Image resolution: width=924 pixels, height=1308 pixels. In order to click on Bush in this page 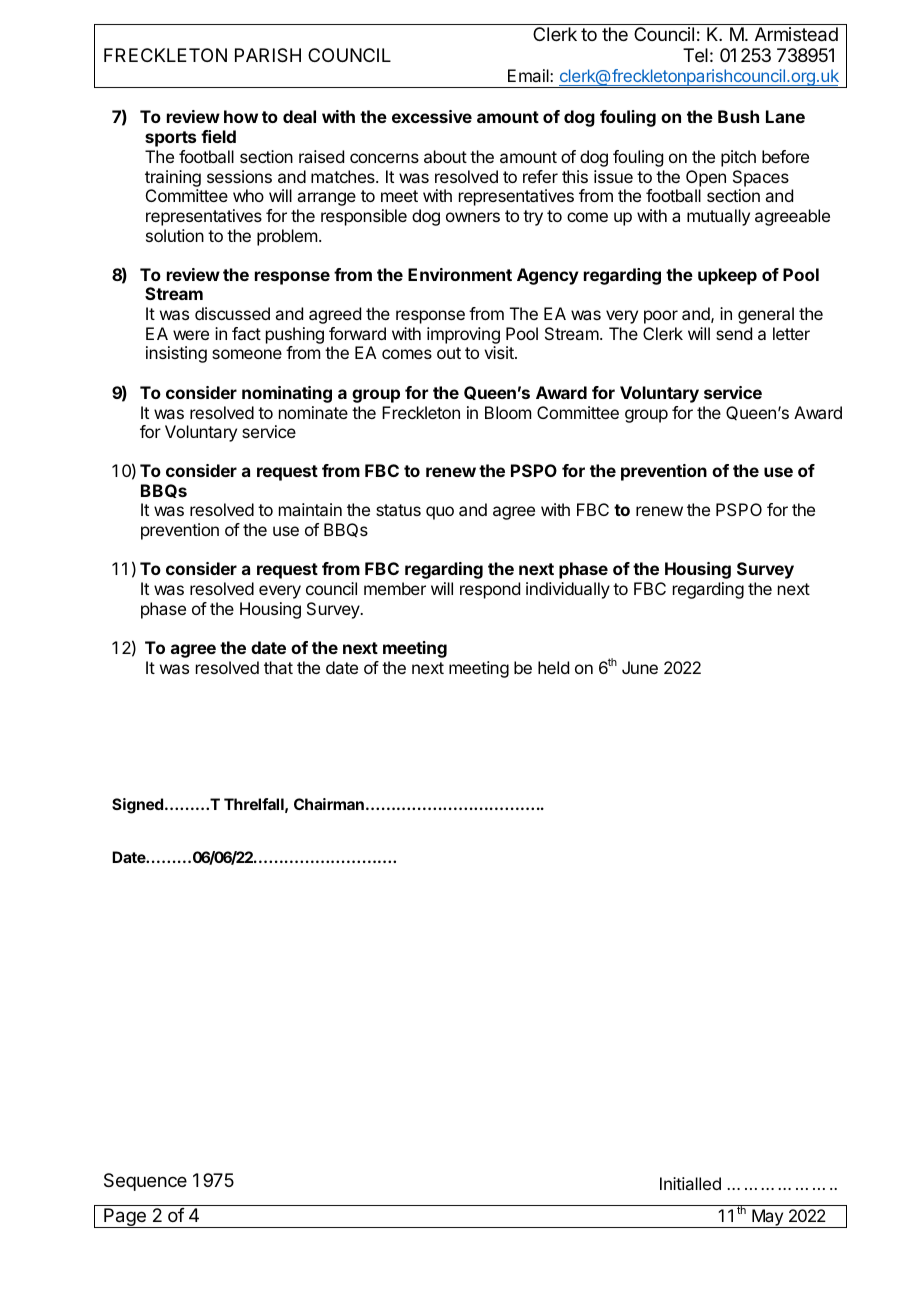, I will do `click(738, 116)`.
